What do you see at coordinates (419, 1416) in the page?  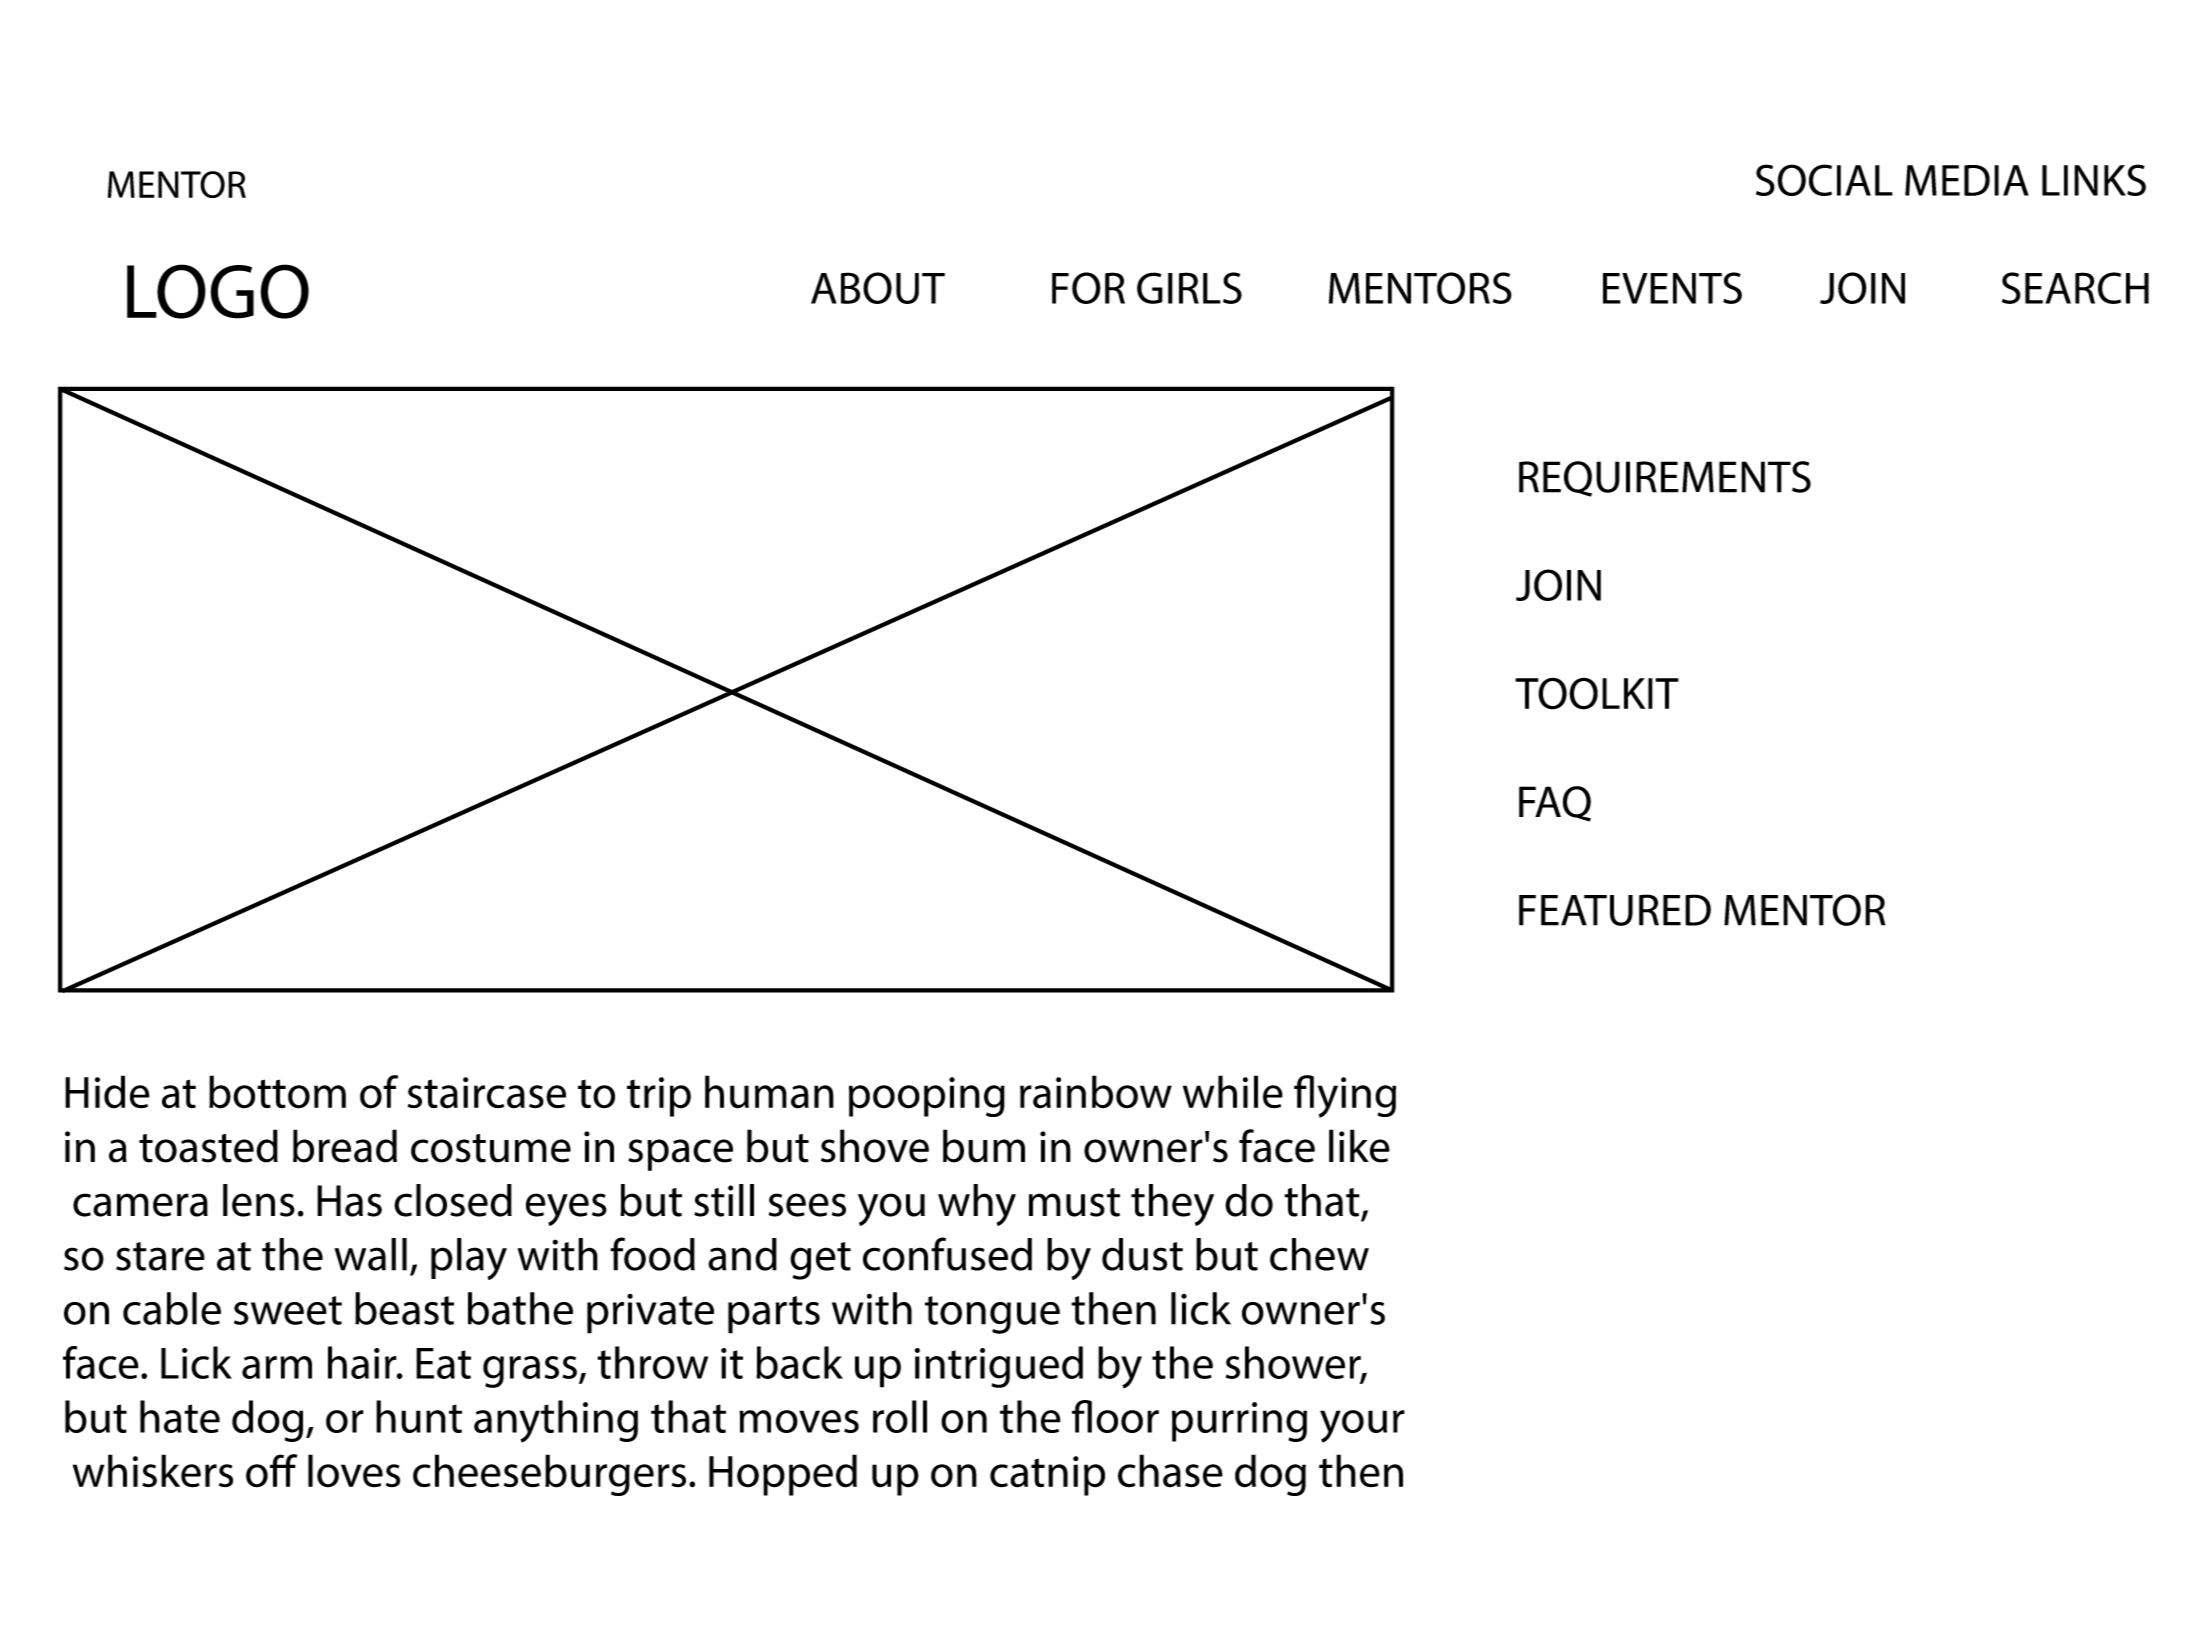 I see `hunt` at bounding box center [419, 1416].
